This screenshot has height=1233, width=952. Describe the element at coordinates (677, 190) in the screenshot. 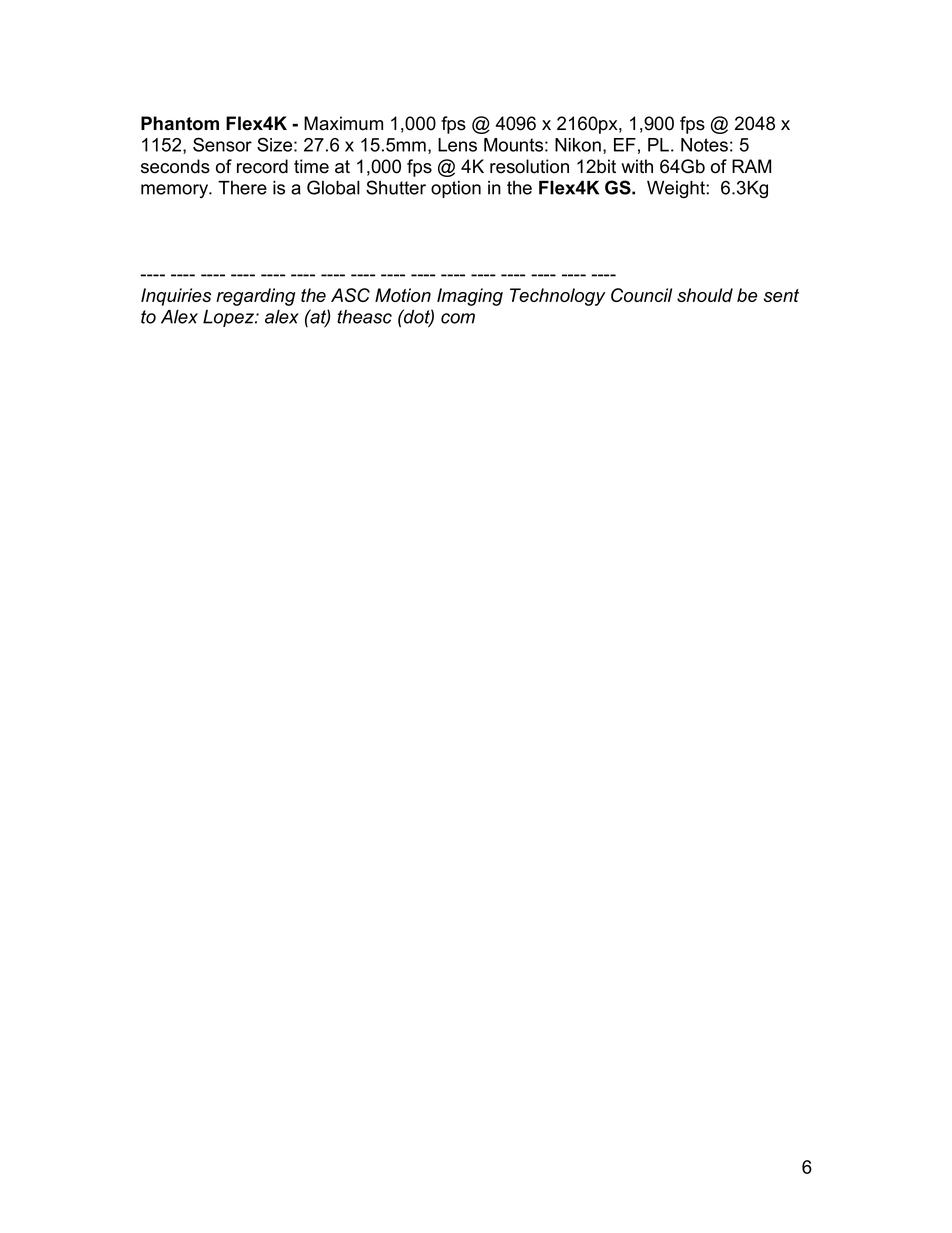

I see `Weight` at that location.
